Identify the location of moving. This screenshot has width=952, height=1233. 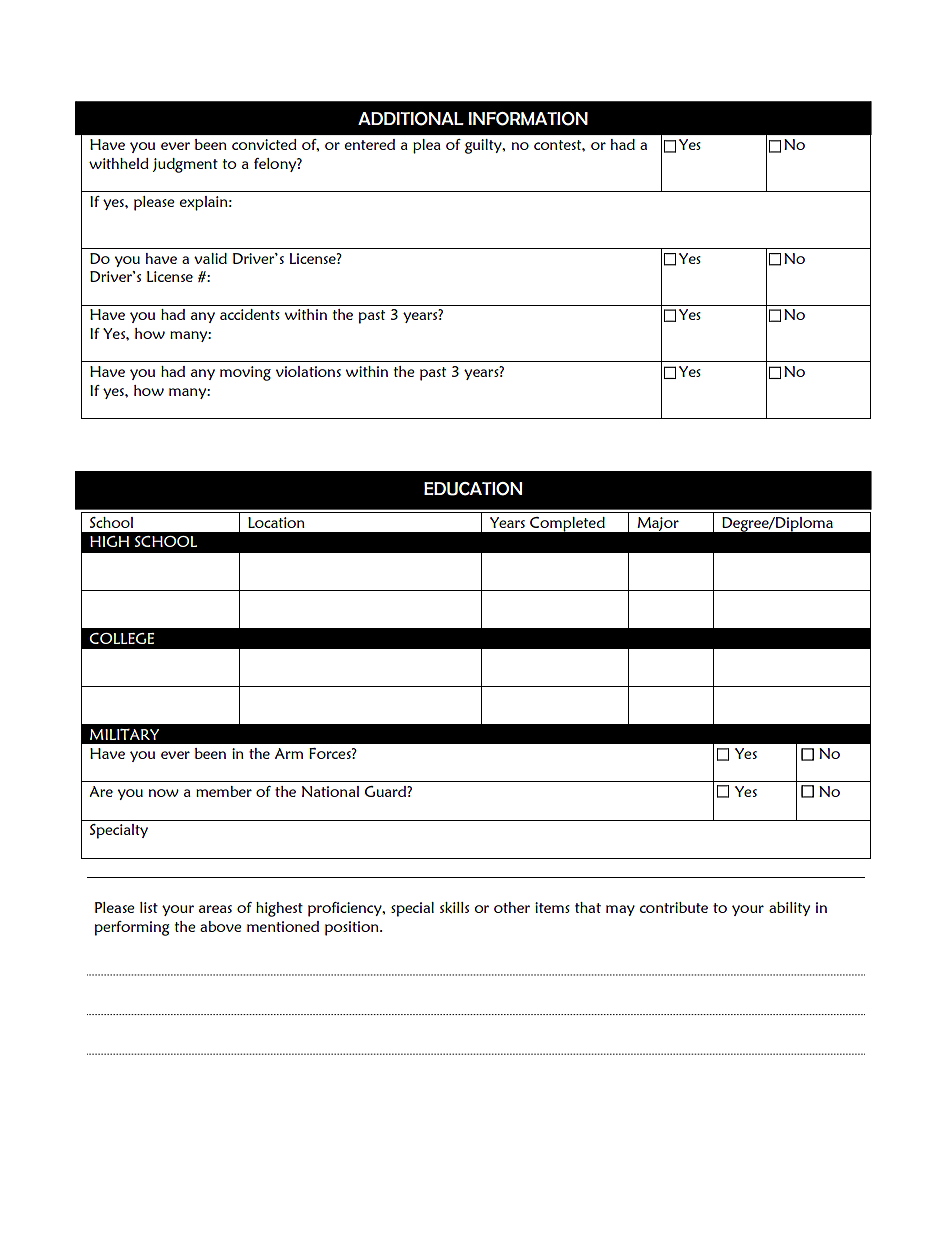
(245, 373).
